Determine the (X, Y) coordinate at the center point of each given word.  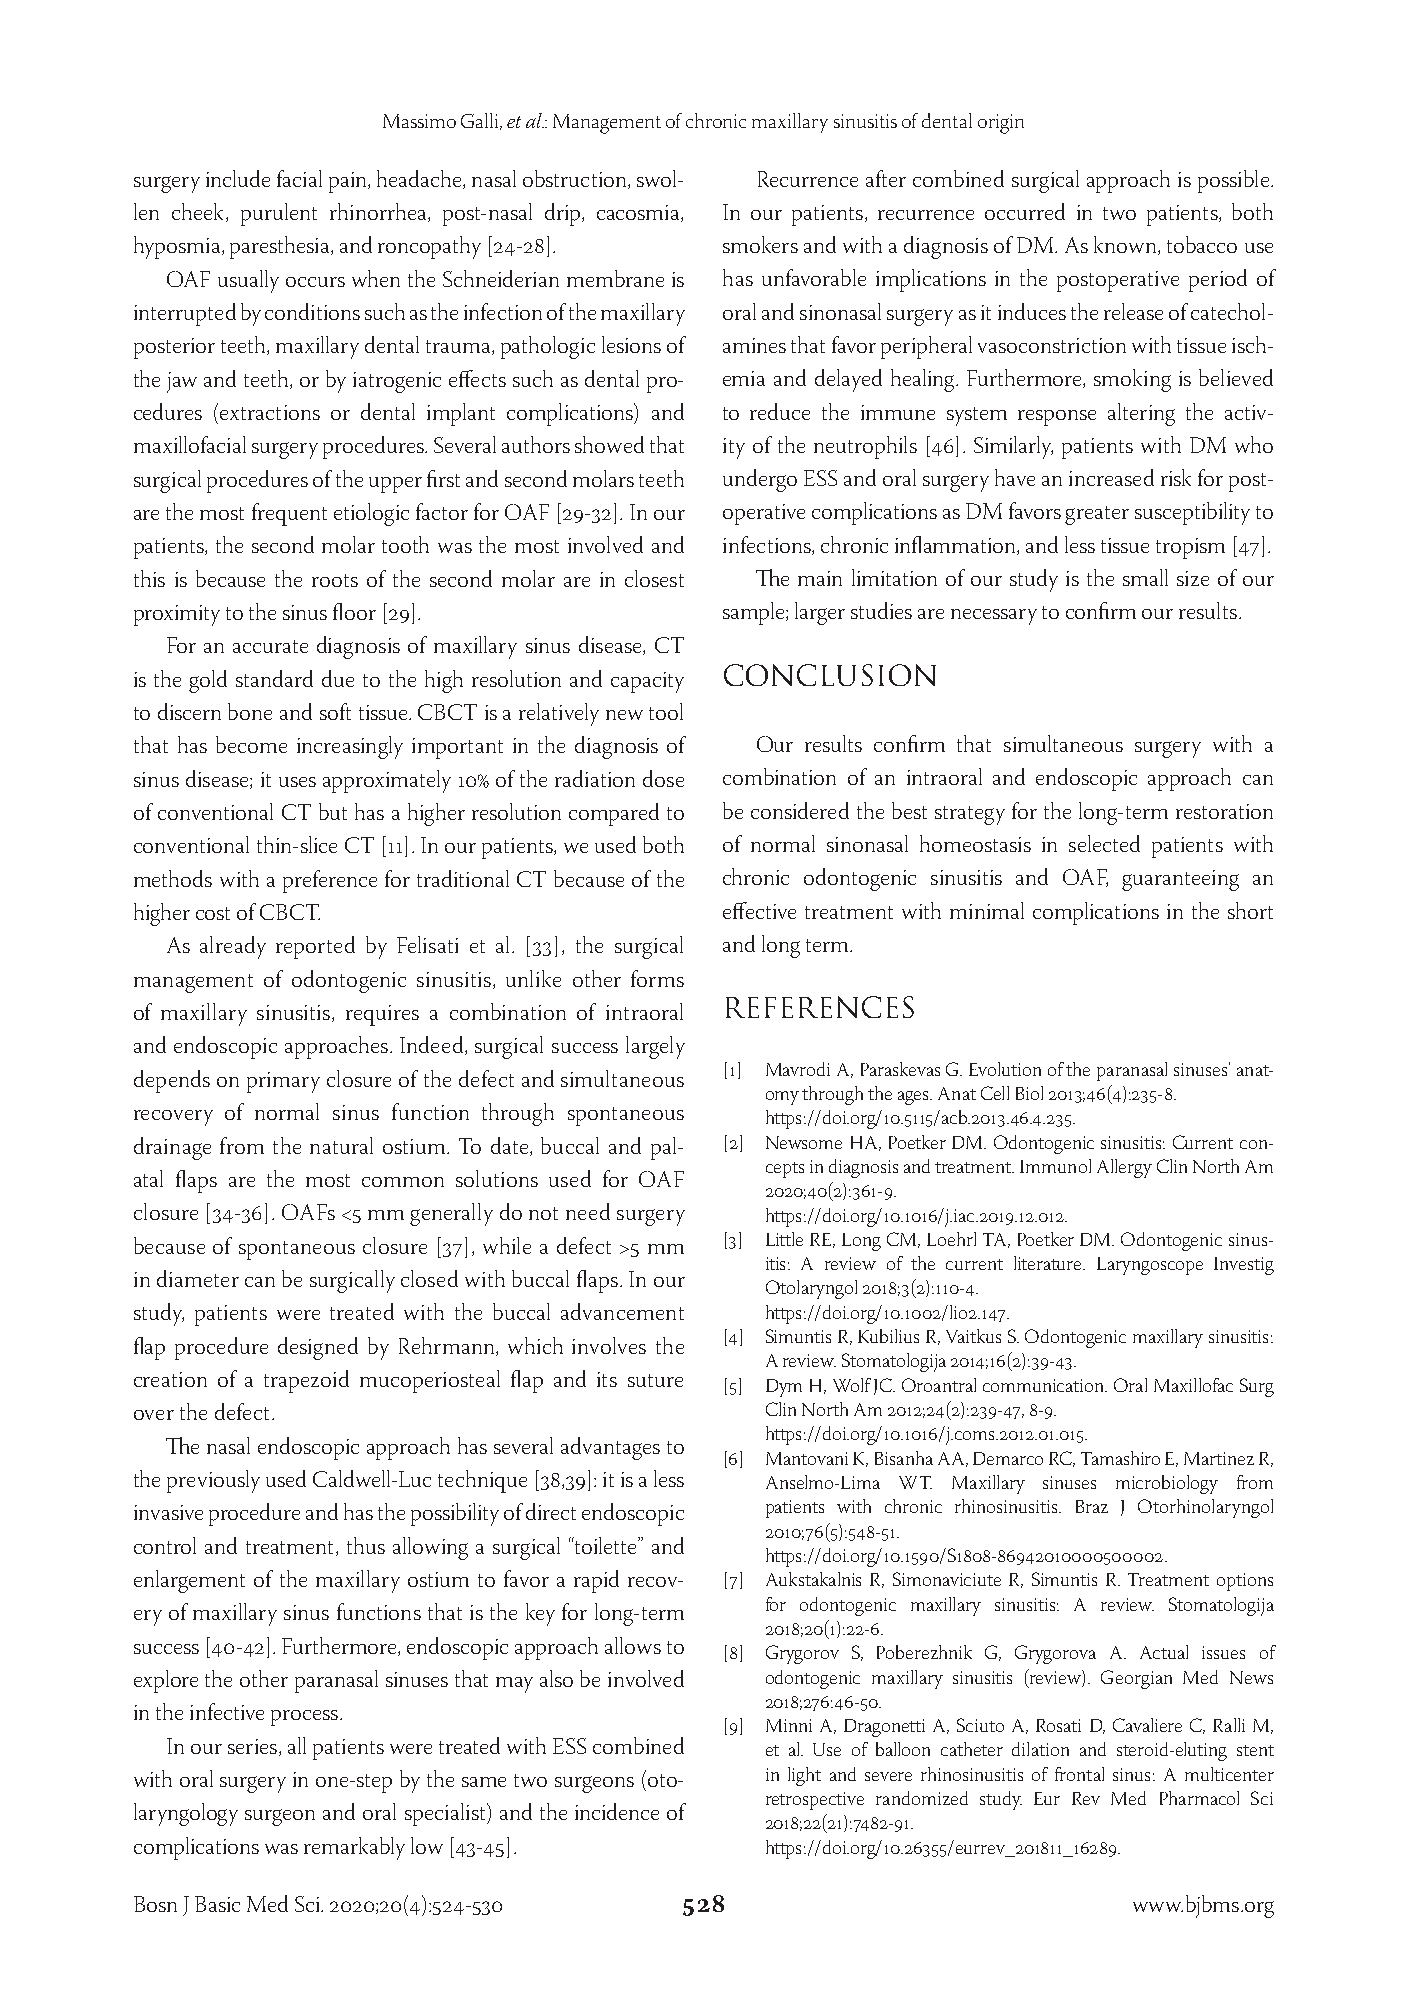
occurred (1025, 211)
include (238, 178)
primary (283, 1082)
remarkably (354, 1848)
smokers (760, 244)
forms (657, 978)
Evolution (1005, 1069)
